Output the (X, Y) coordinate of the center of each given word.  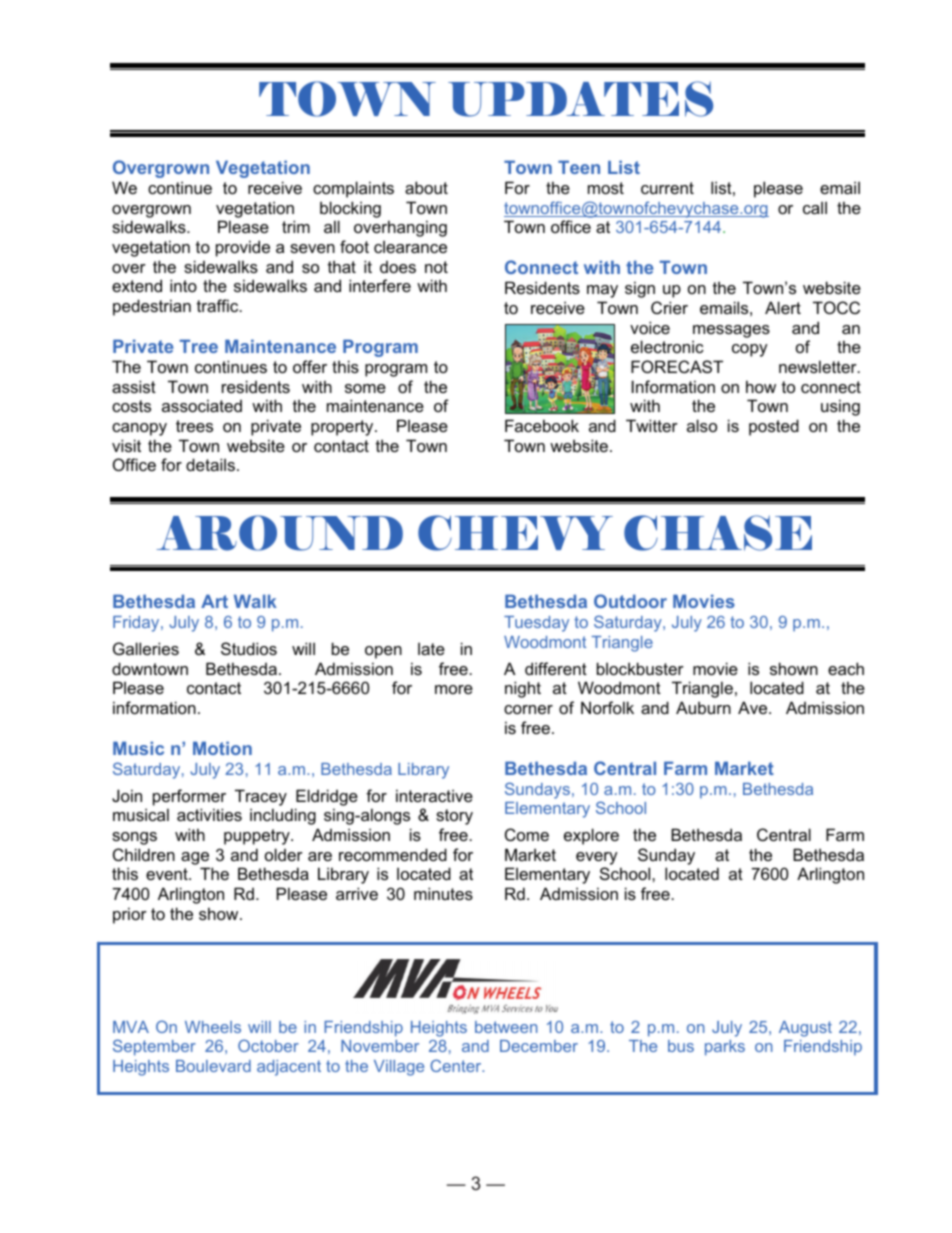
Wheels (213, 1027)
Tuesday (536, 624)
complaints (353, 189)
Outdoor (630, 601)
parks (725, 1048)
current (667, 188)
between (506, 1027)
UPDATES (580, 99)
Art (214, 601)
